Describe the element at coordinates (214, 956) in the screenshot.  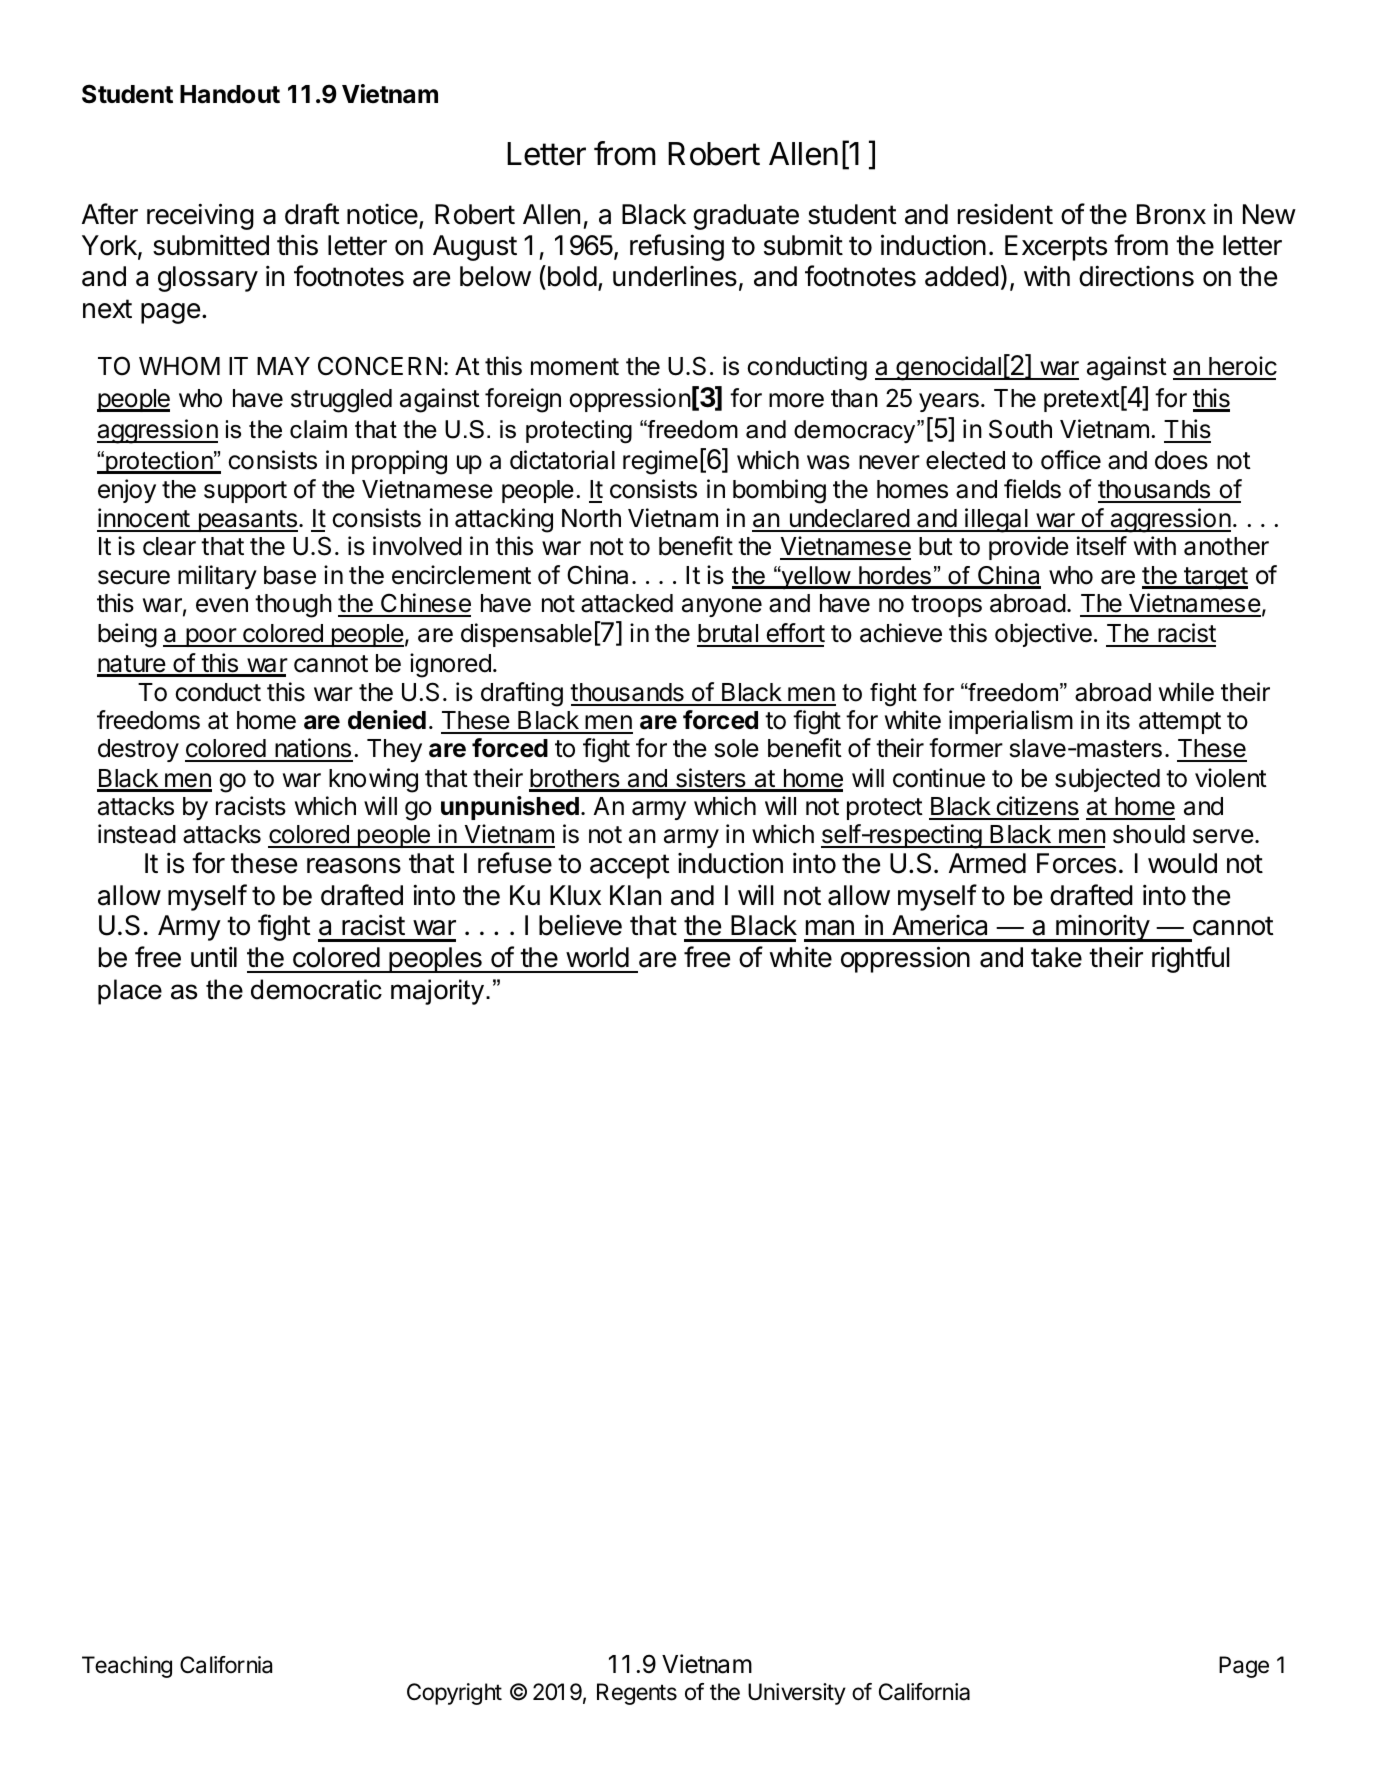
I see `until` at that location.
